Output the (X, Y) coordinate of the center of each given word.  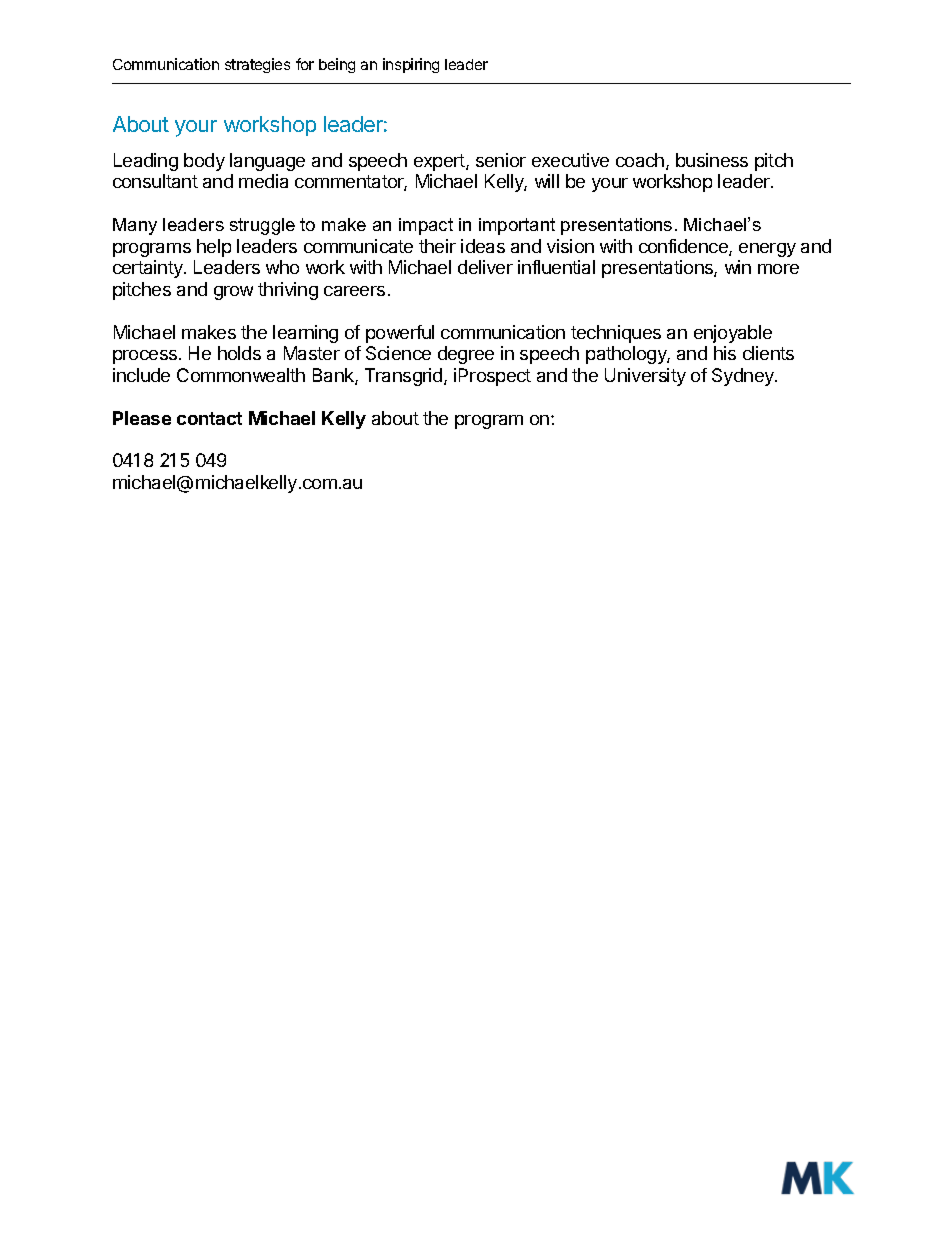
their (437, 246)
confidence (684, 247)
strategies (257, 65)
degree (466, 355)
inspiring (411, 65)
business (712, 160)
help (214, 248)
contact (209, 418)
